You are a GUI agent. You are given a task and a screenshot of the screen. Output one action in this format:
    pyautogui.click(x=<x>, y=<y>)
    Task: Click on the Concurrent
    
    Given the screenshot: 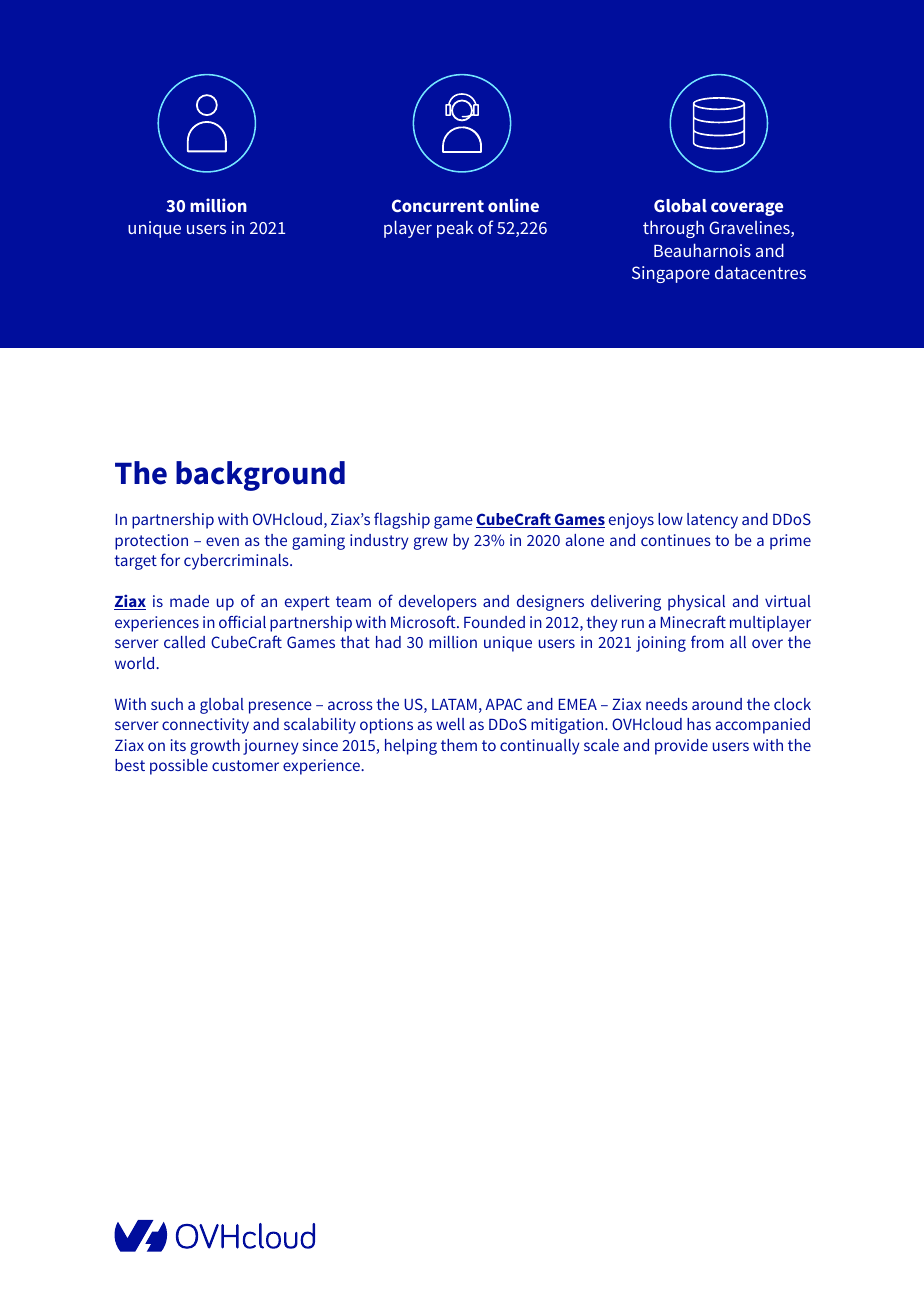 What is the action you would take?
    pyautogui.click(x=438, y=205)
